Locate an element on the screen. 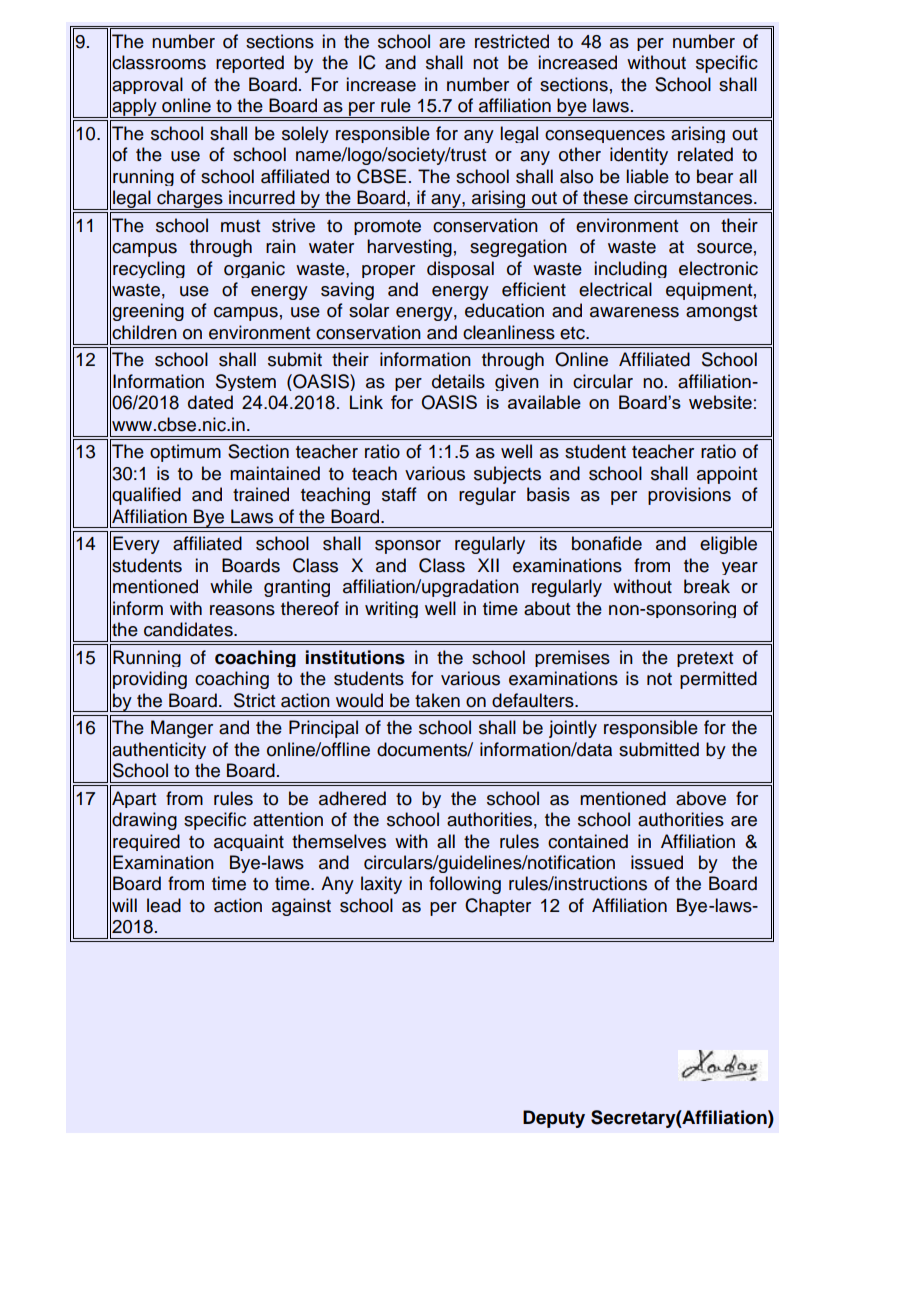 The height and width of the screenshot is (1307, 924). reported is located at coordinates (250, 64).
